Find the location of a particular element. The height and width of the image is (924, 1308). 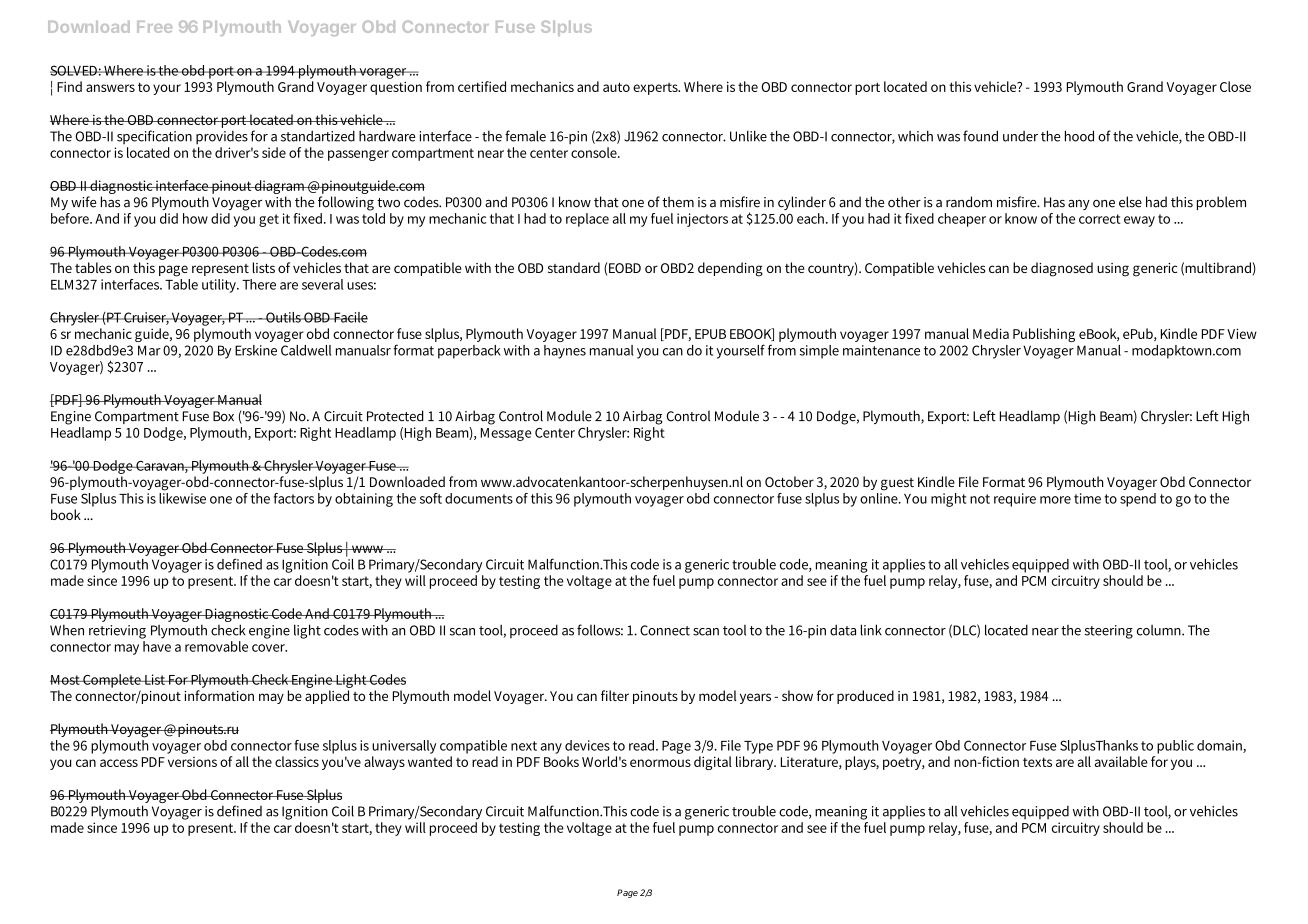

haynes is located at coordinates (565, 352).
